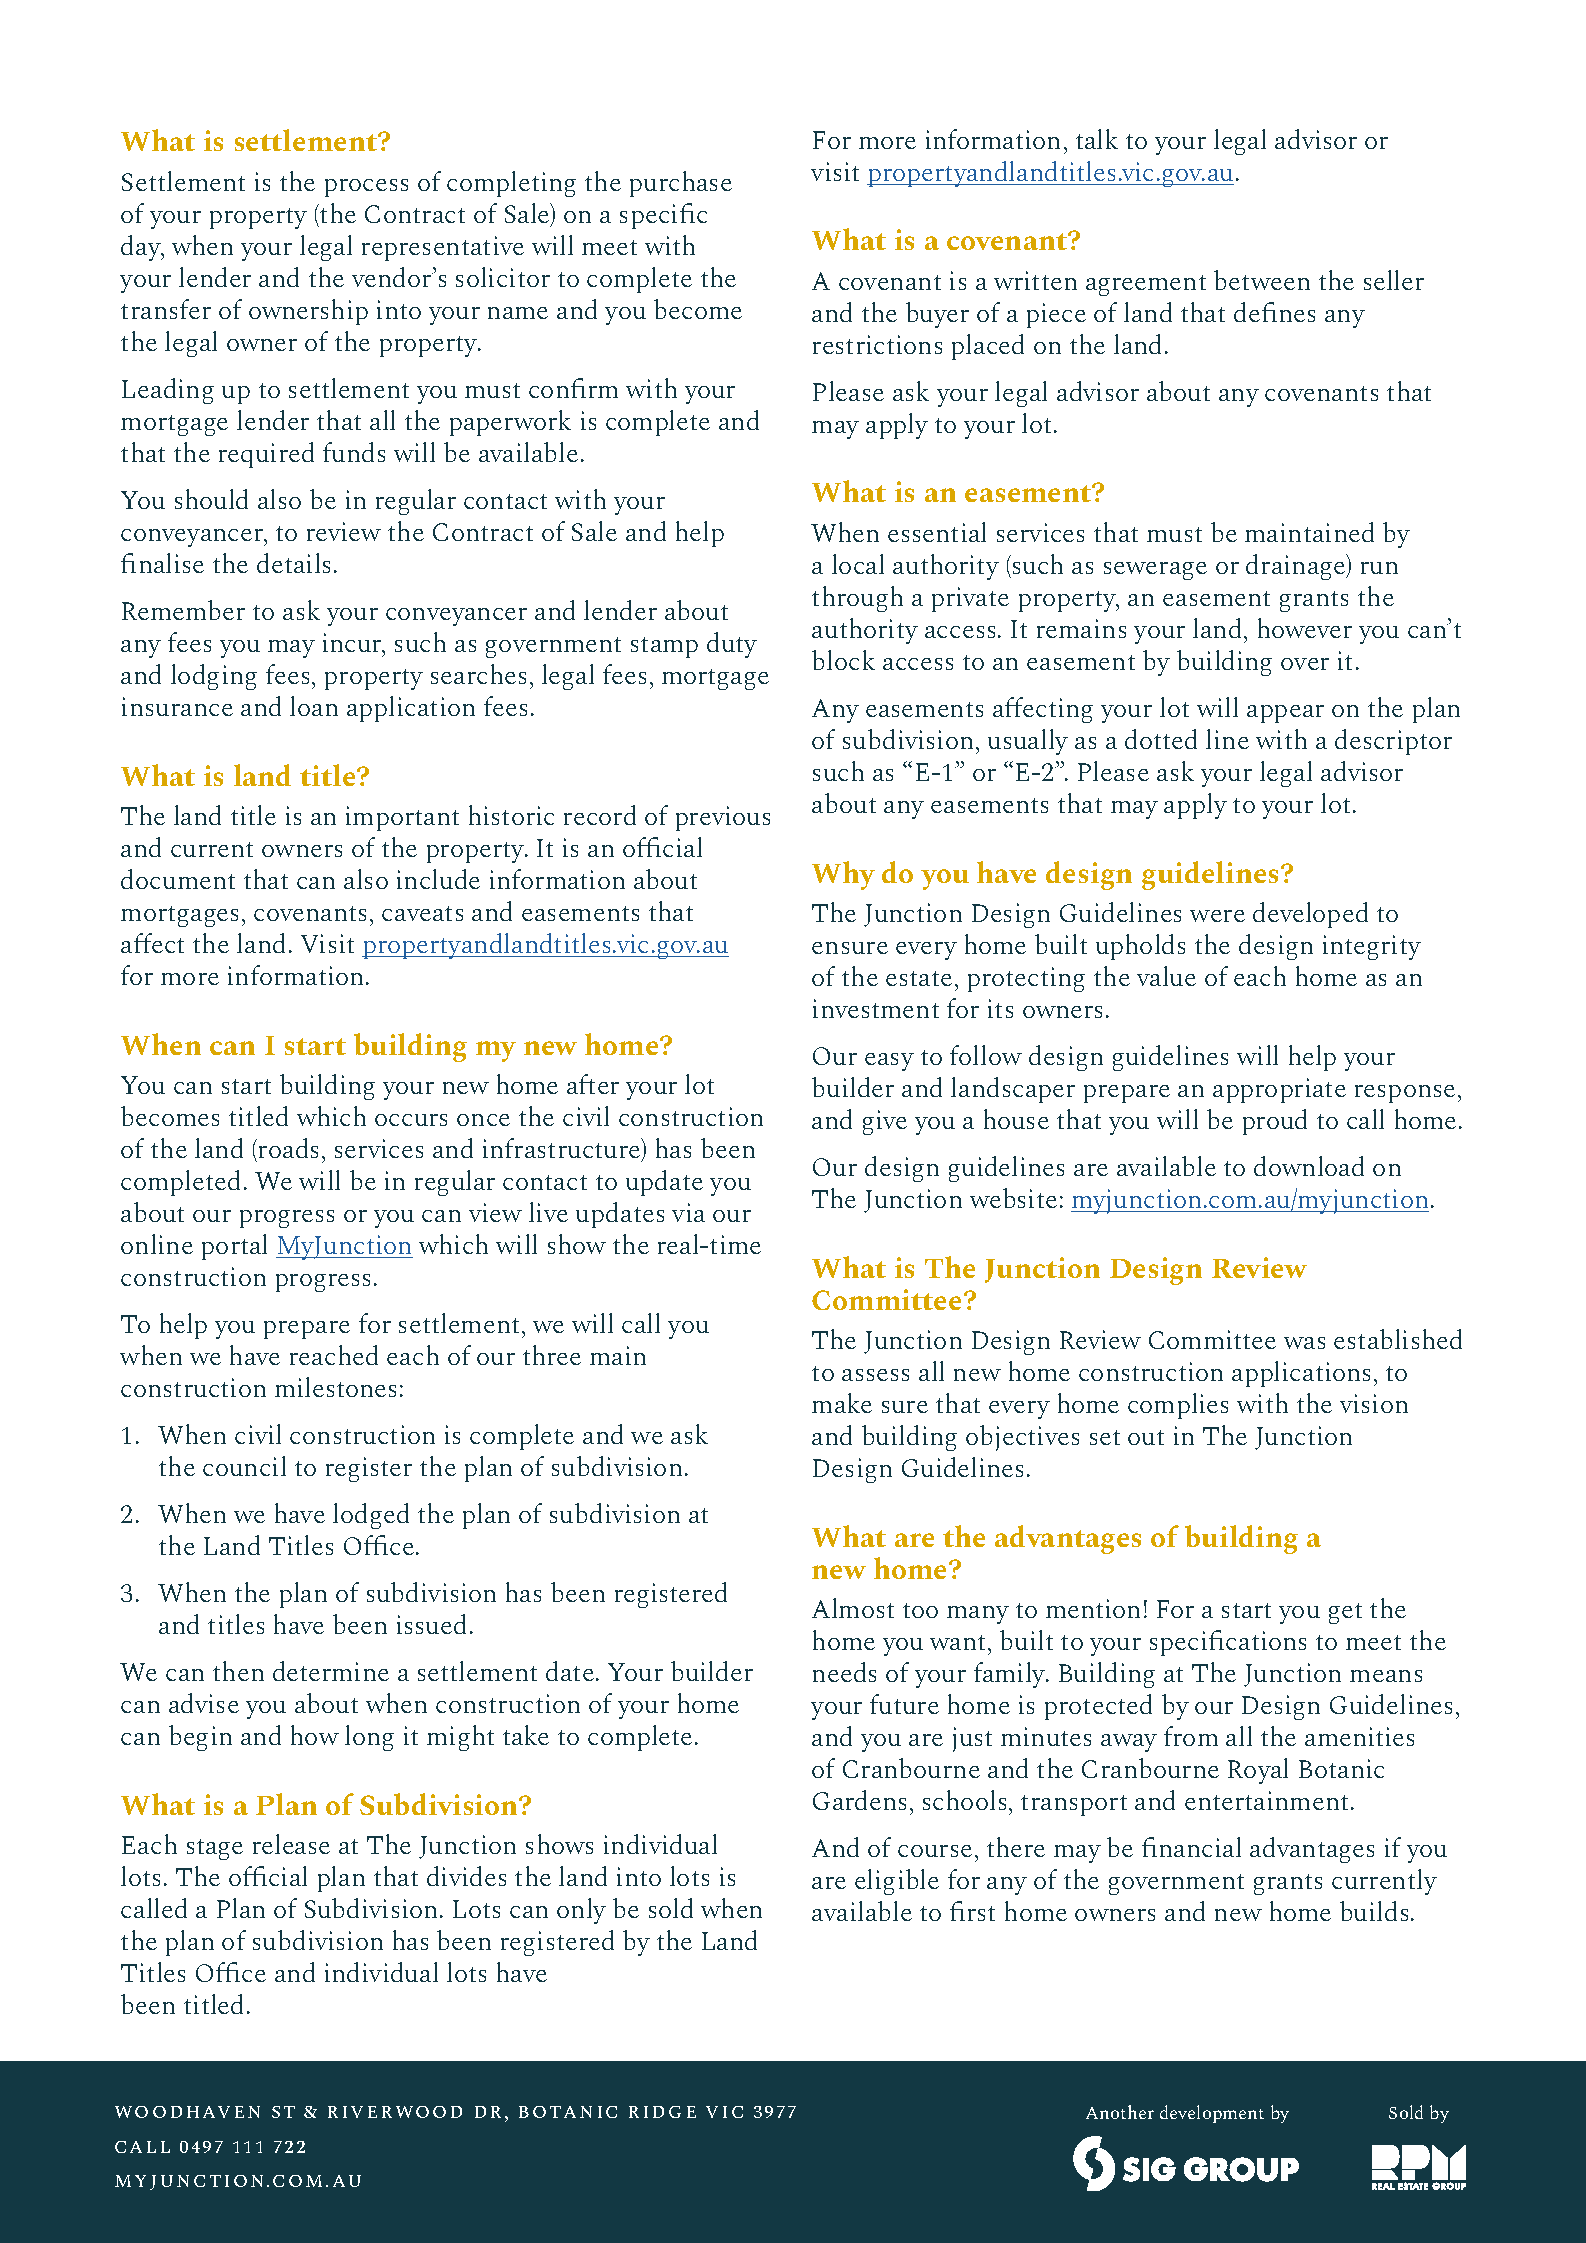 Image resolution: width=1586 pixels, height=2243 pixels. Describe the element at coordinates (732, 645) in the screenshot. I see `duty` at that location.
